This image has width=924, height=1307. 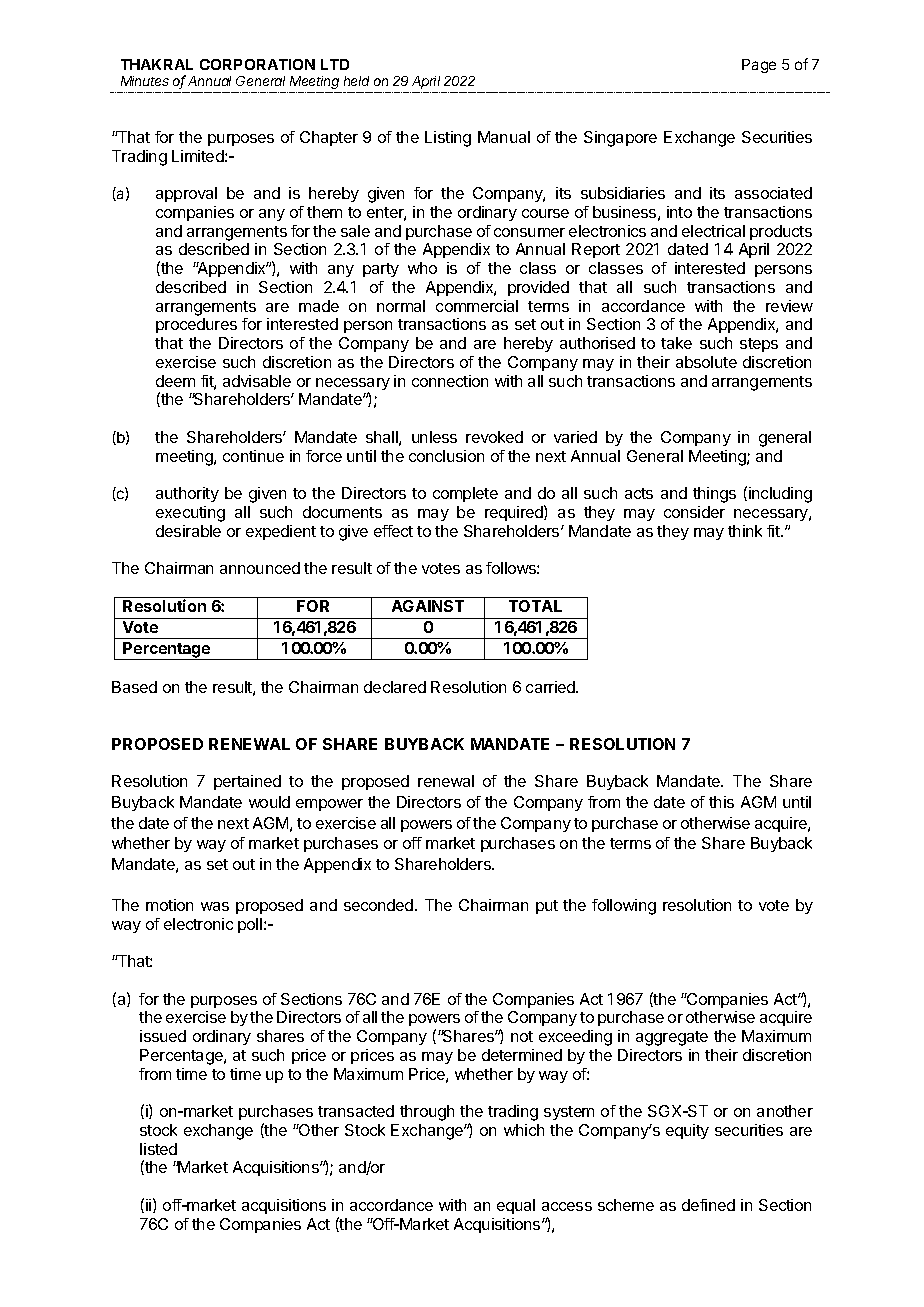 I want to click on defined, so click(x=708, y=1205).
